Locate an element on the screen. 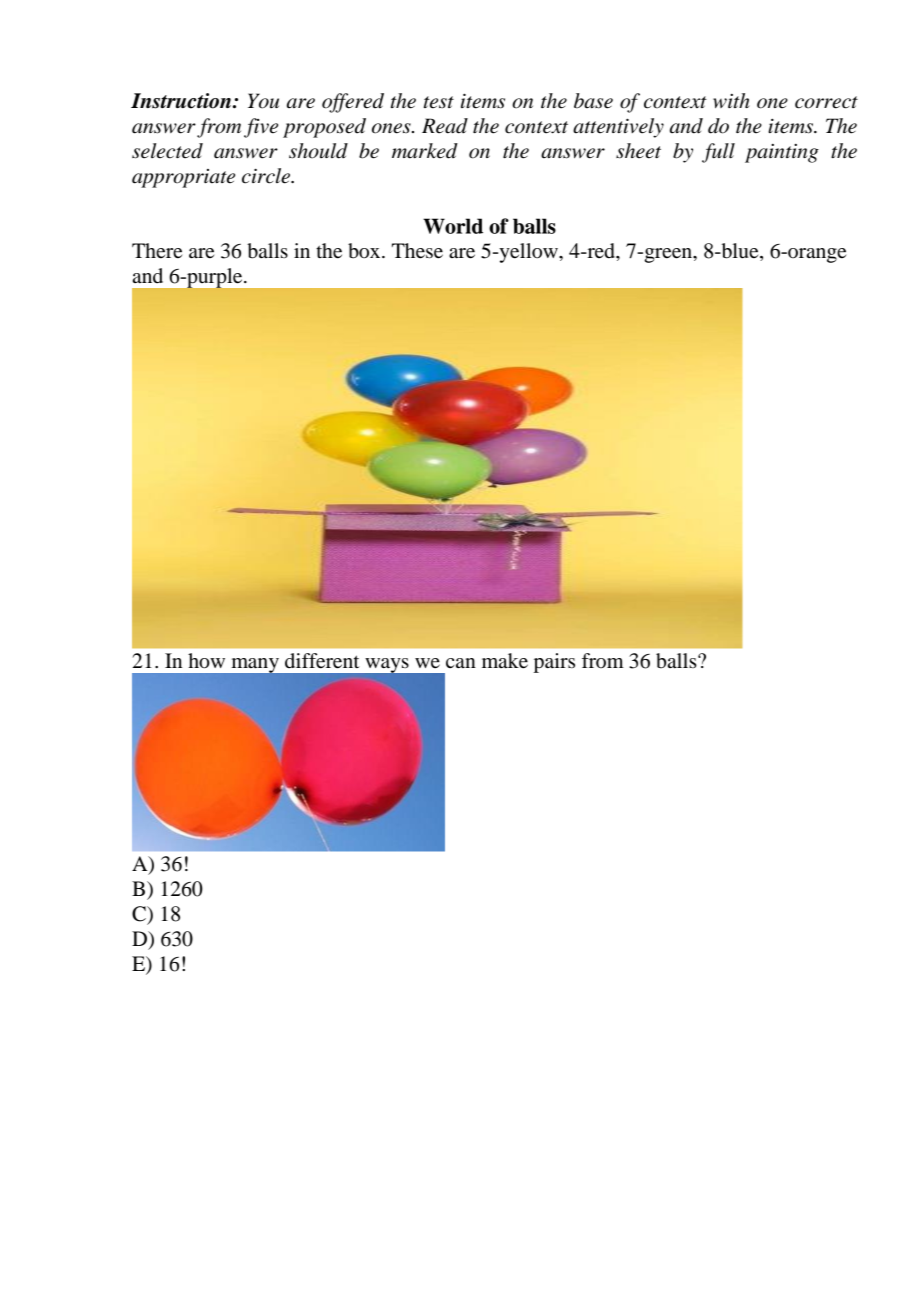 The image size is (924, 1308). Read is located at coordinates (445, 126).
